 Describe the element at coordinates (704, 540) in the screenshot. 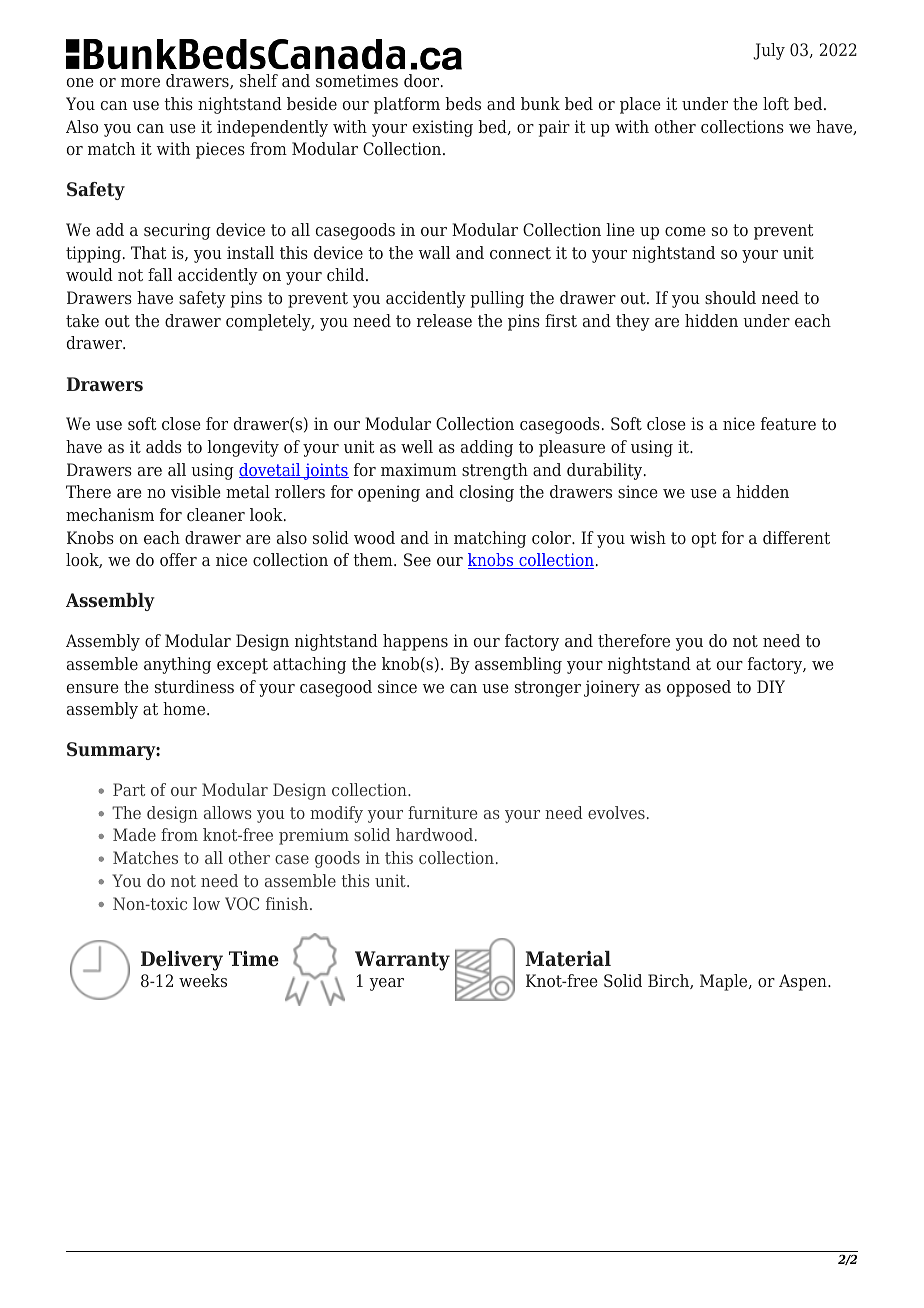

I see `opt` at that location.
